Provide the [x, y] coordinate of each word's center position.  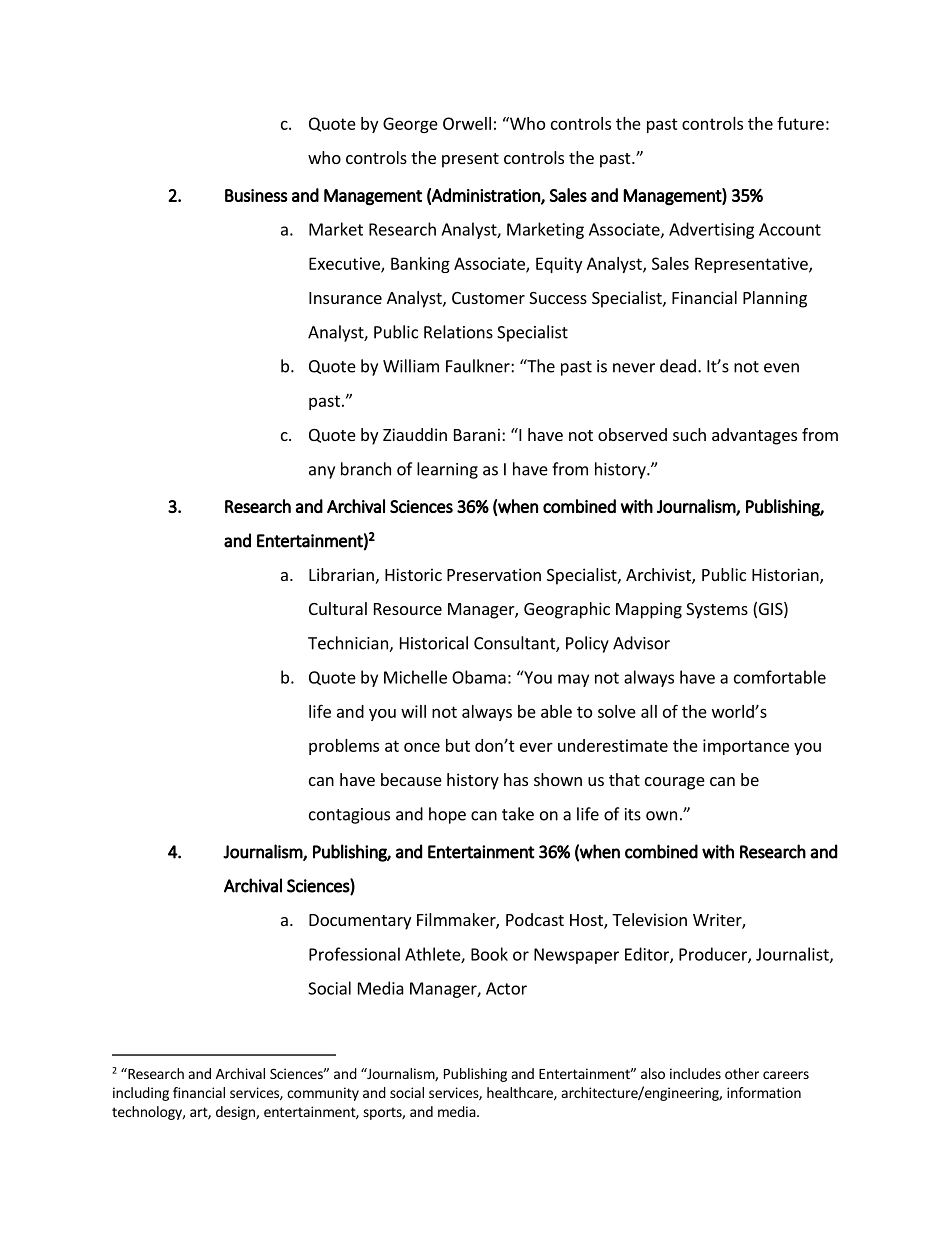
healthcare [521, 1093]
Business [256, 195]
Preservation [494, 574]
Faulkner [479, 366]
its [633, 814]
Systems [717, 611]
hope [447, 815]
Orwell [467, 123]
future [800, 123]
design [236, 1113]
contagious [349, 816]
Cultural [338, 608]
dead [678, 366]
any [322, 472]
